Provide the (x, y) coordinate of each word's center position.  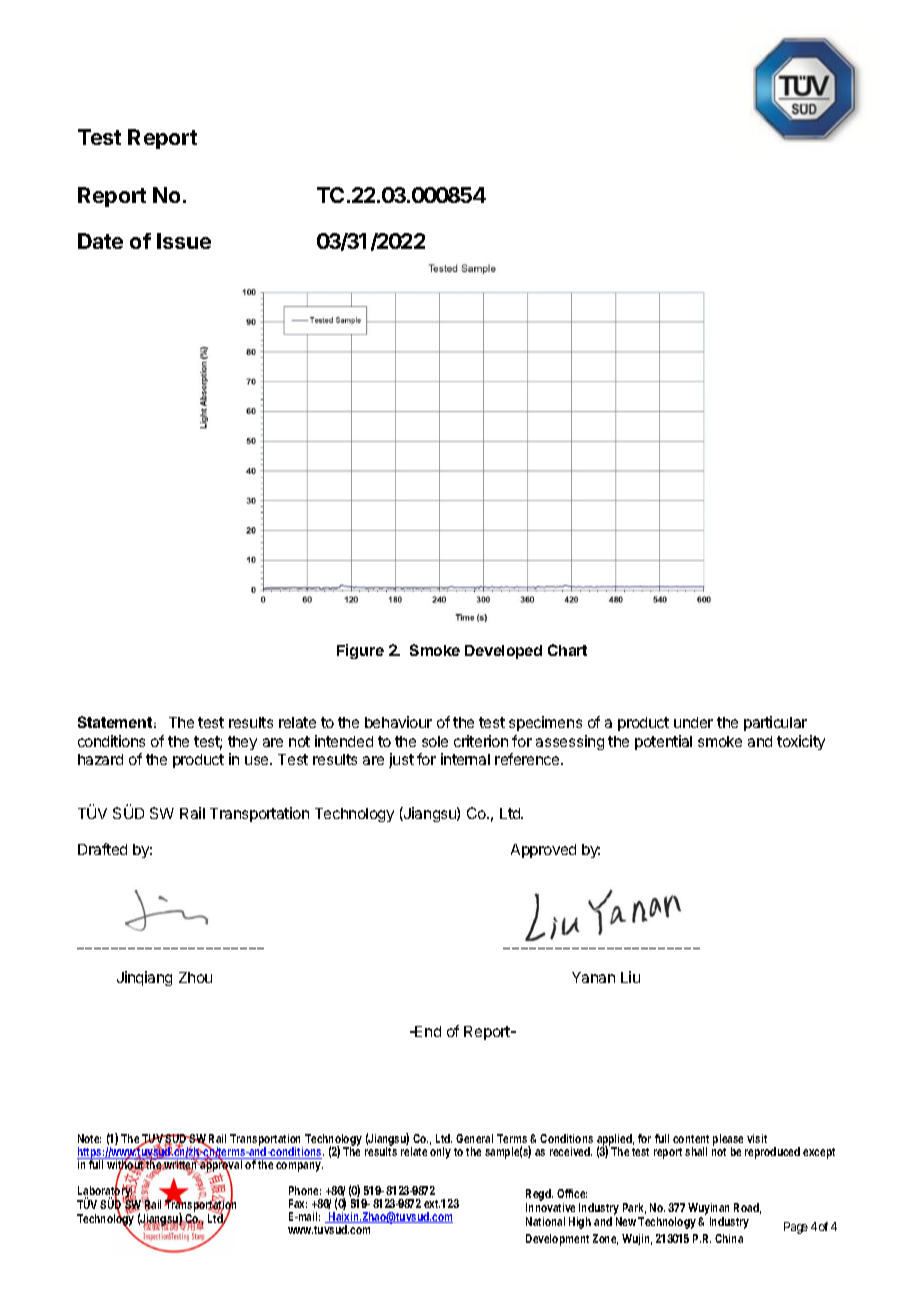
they (242, 745)
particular (775, 723)
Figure (360, 651)
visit (757, 1138)
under (693, 722)
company (298, 1167)
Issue (184, 241)
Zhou (195, 977)
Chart (567, 650)
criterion (481, 741)
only (440, 1153)
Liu (630, 977)
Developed (503, 652)
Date (100, 241)
